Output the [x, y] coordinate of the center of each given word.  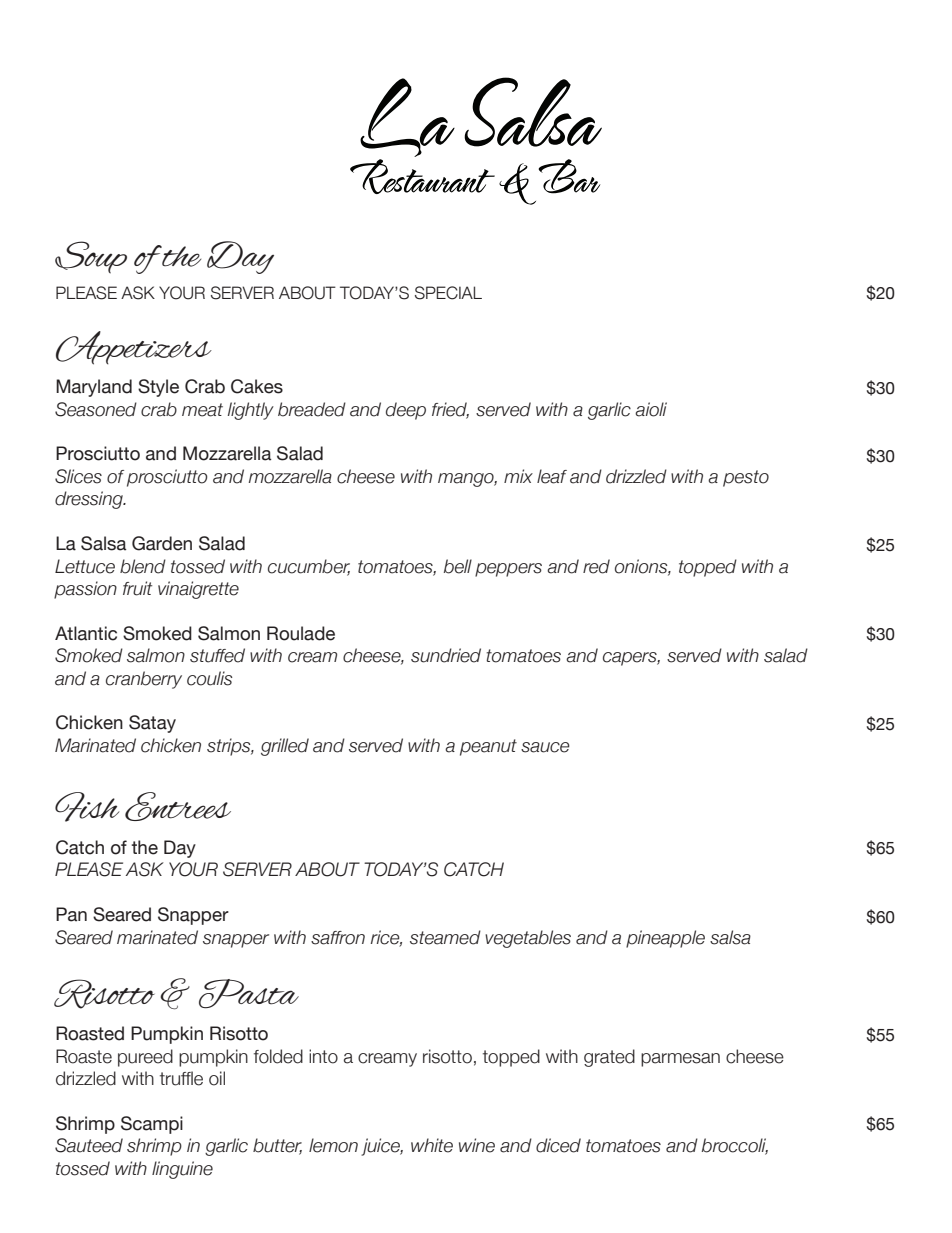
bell [458, 566]
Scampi [152, 1125]
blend [143, 566]
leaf [552, 476]
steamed [445, 937]
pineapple [665, 939]
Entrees [178, 806]
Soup [91, 257]
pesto [746, 478]
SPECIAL [448, 293]
